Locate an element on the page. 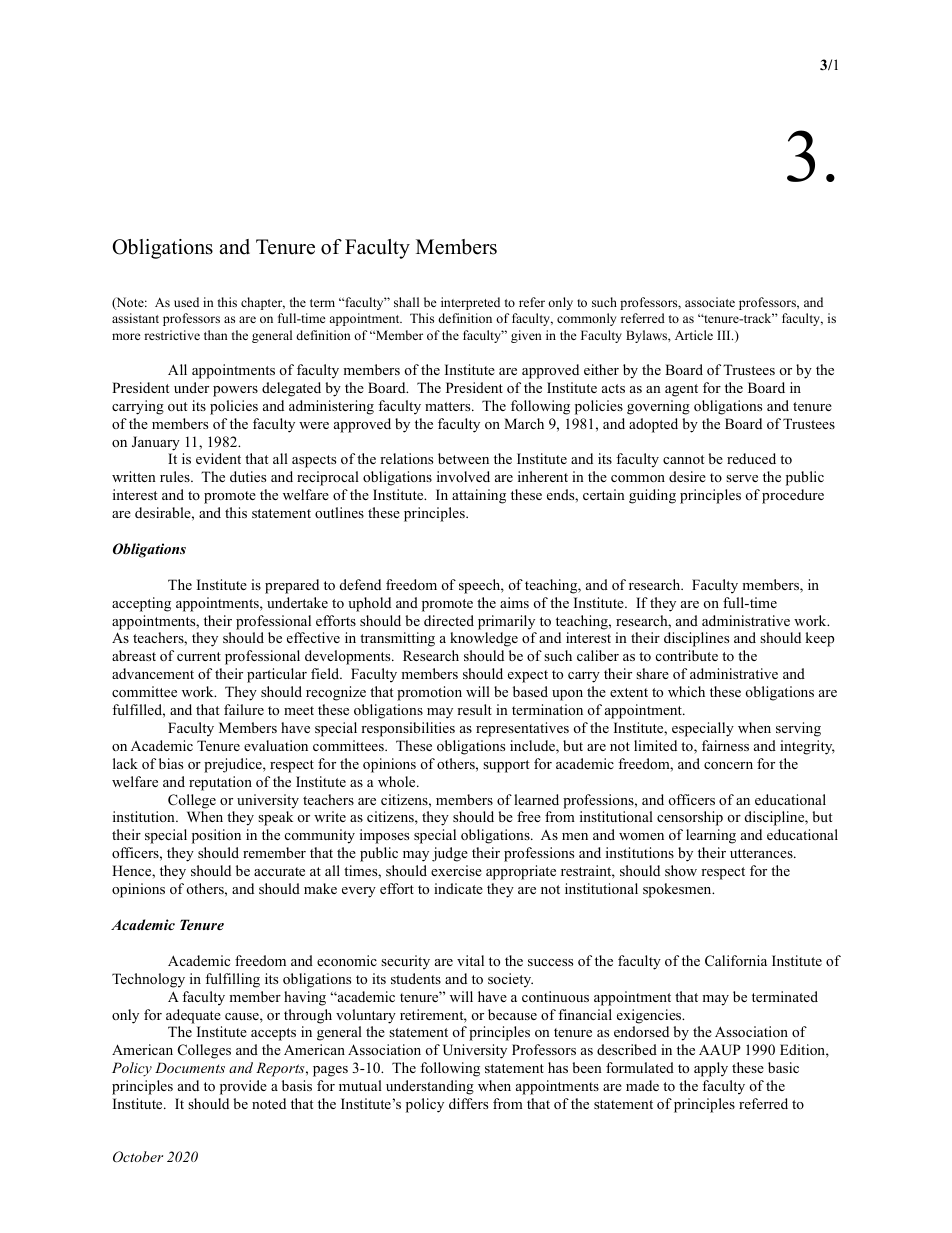 The height and width of the page is (1233, 952). provide is located at coordinates (243, 1087).
